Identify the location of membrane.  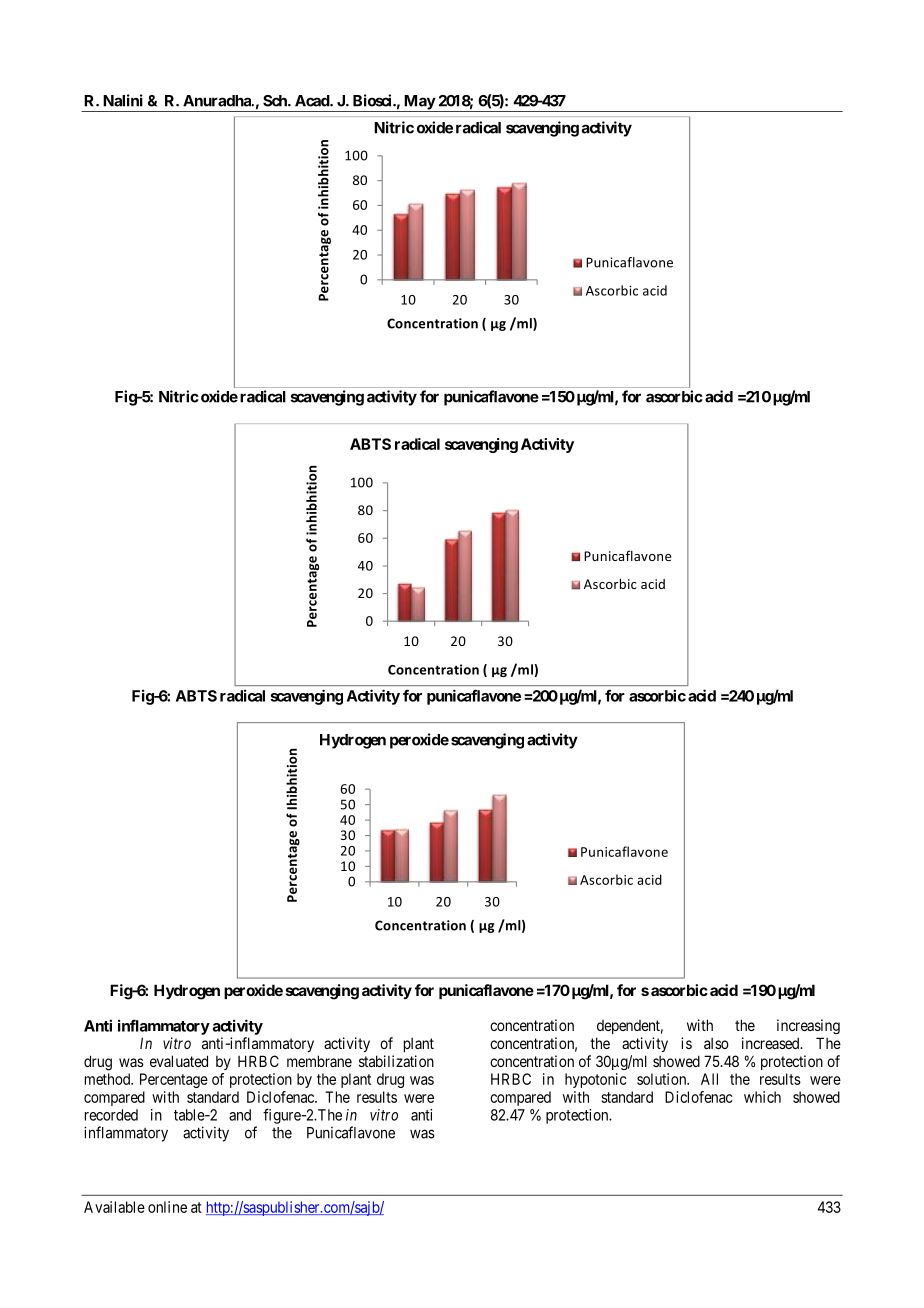
(319, 1061).
